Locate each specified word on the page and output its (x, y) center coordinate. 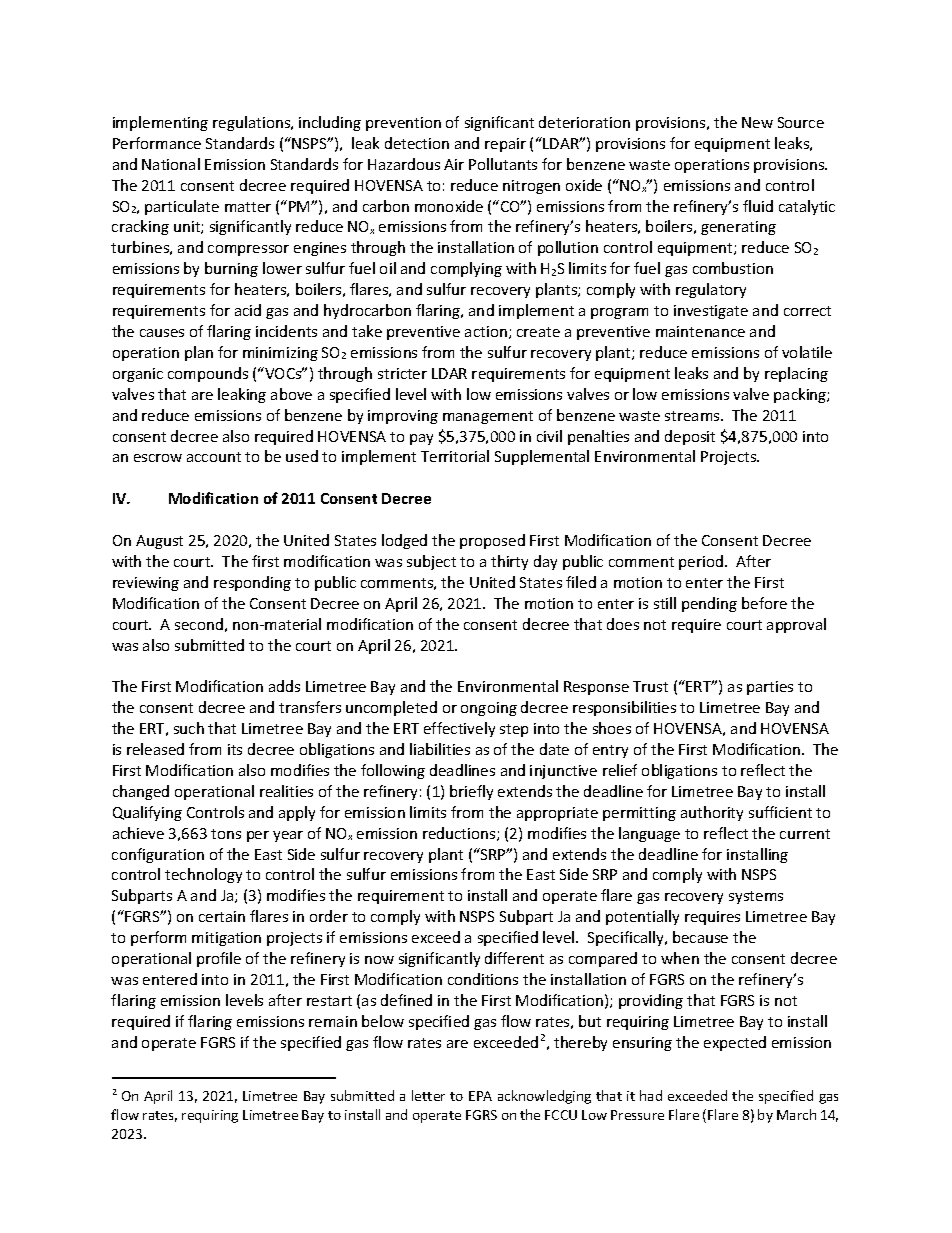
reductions (460, 834)
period (701, 562)
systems (756, 897)
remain (333, 1021)
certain (222, 916)
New (757, 122)
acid (248, 310)
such (189, 728)
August (159, 542)
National (171, 164)
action (486, 331)
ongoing (489, 709)
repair (505, 145)
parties (770, 688)
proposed (492, 541)
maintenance (700, 331)
